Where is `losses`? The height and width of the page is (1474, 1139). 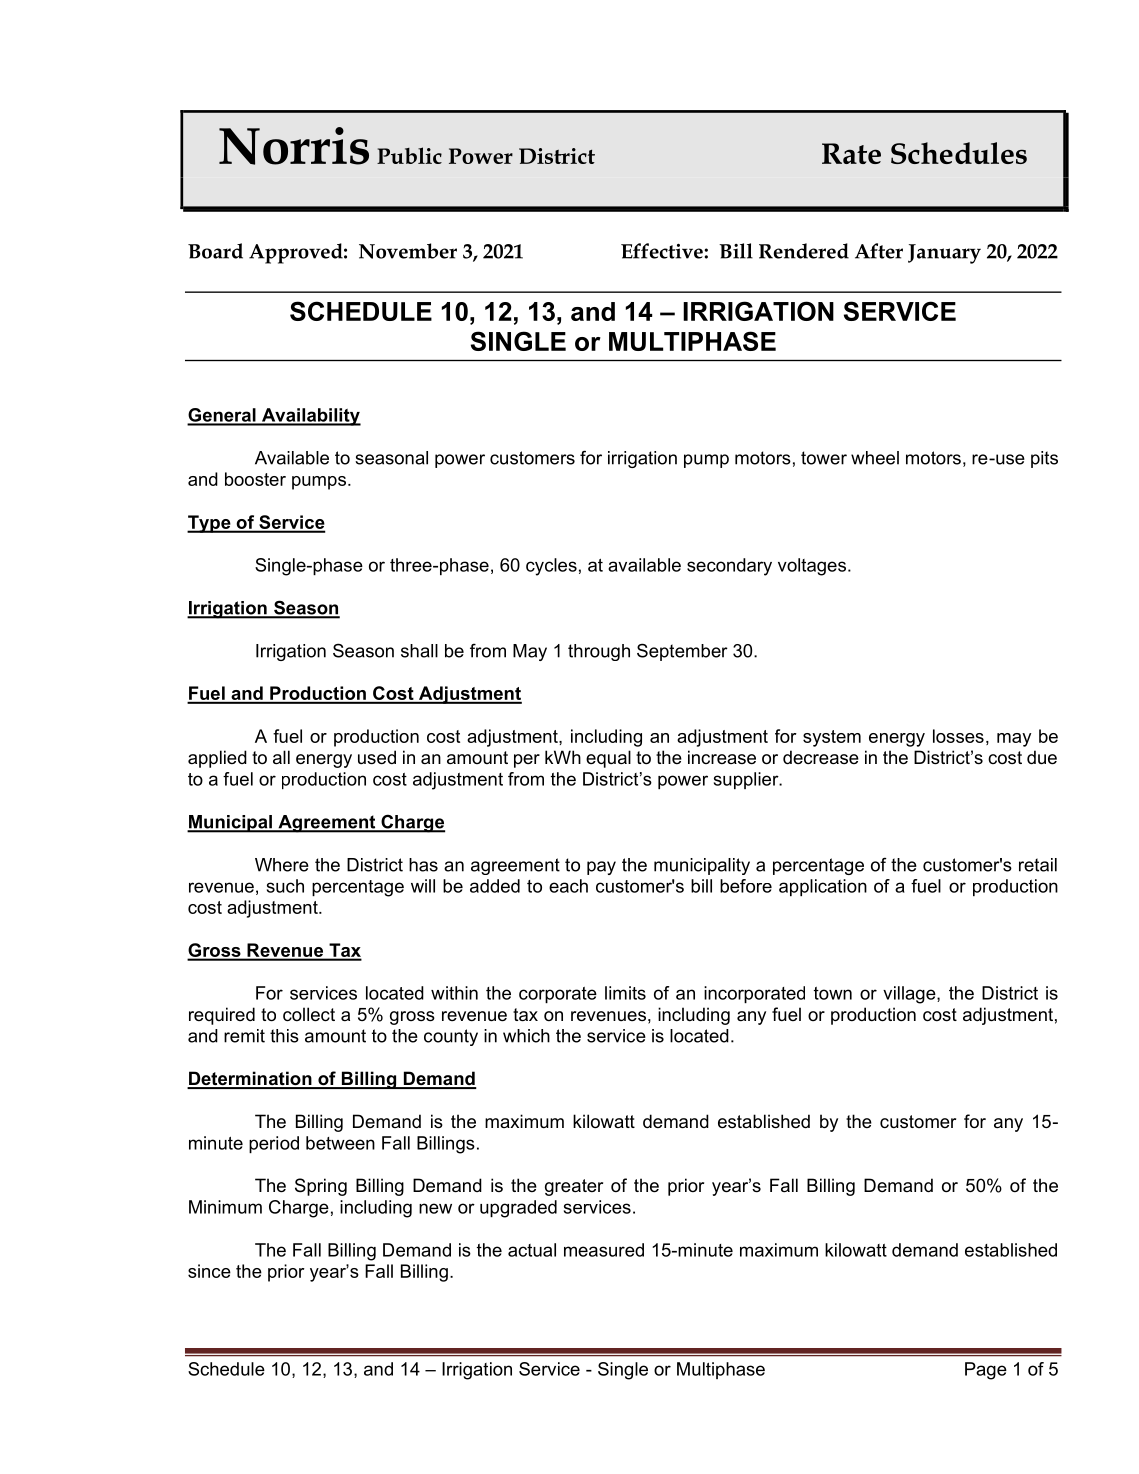 losses is located at coordinates (958, 736).
